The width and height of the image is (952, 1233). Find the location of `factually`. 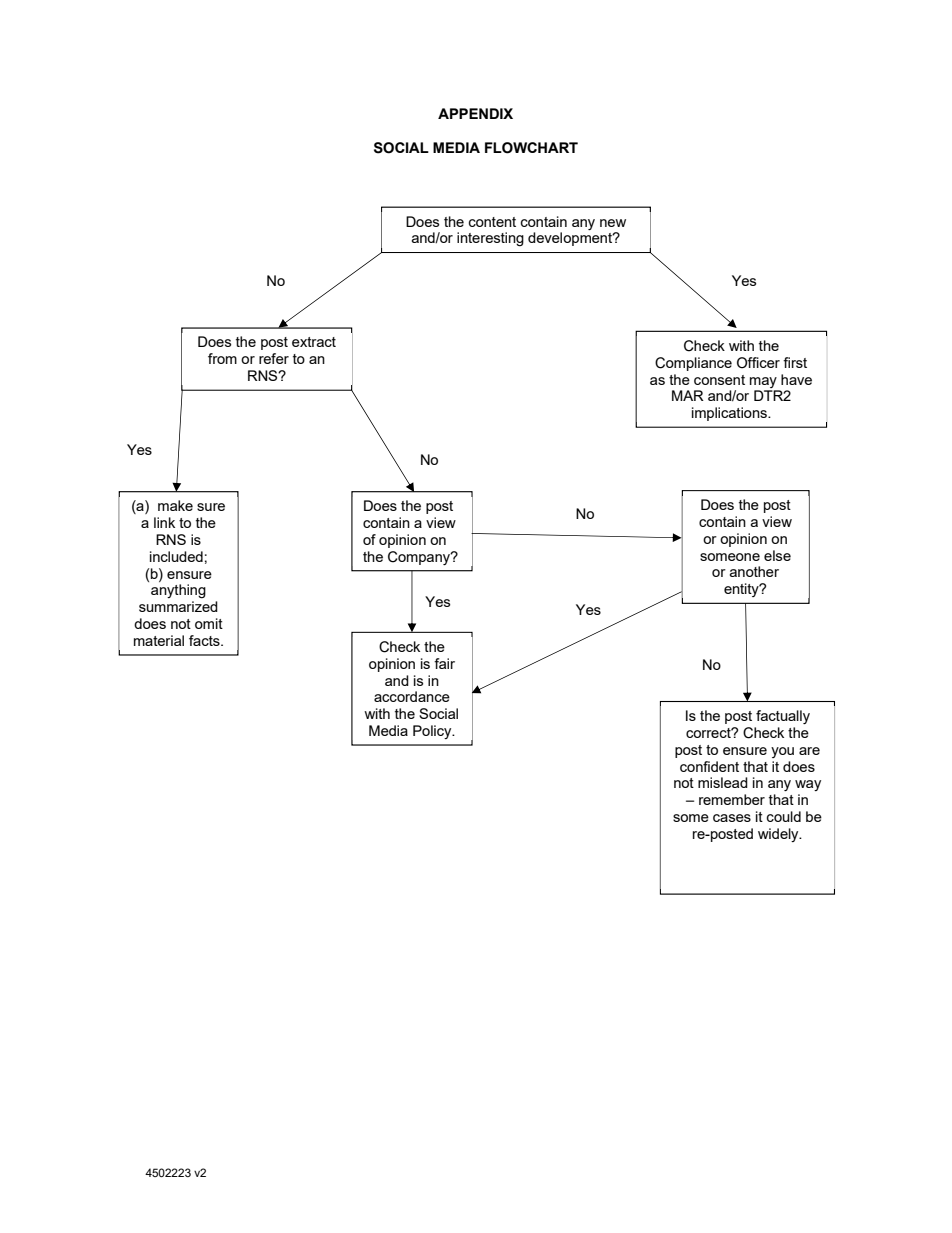

factually is located at coordinates (783, 717).
